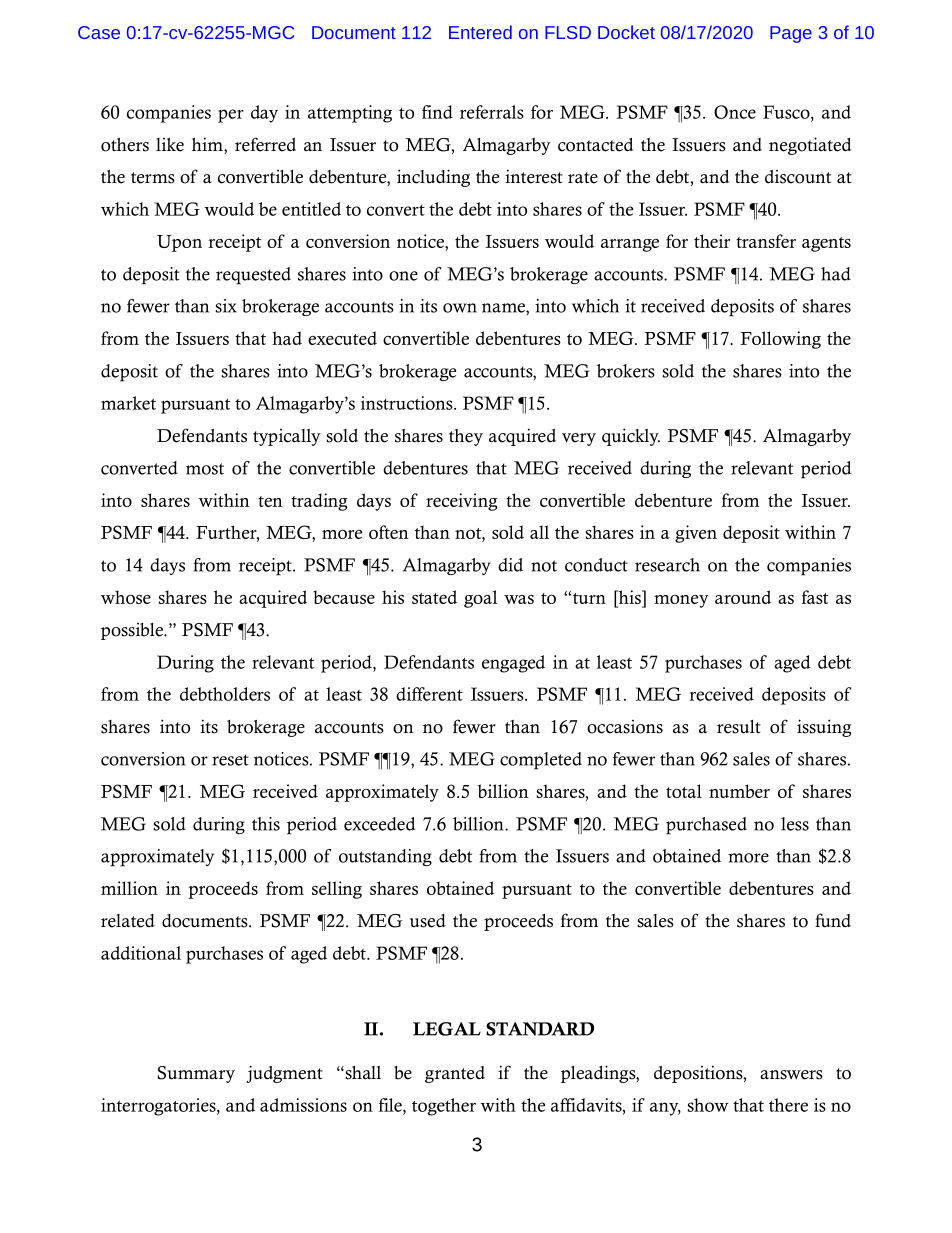  Describe the element at coordinates (126, 597) in the screenshot. I see `whose` at that location.
